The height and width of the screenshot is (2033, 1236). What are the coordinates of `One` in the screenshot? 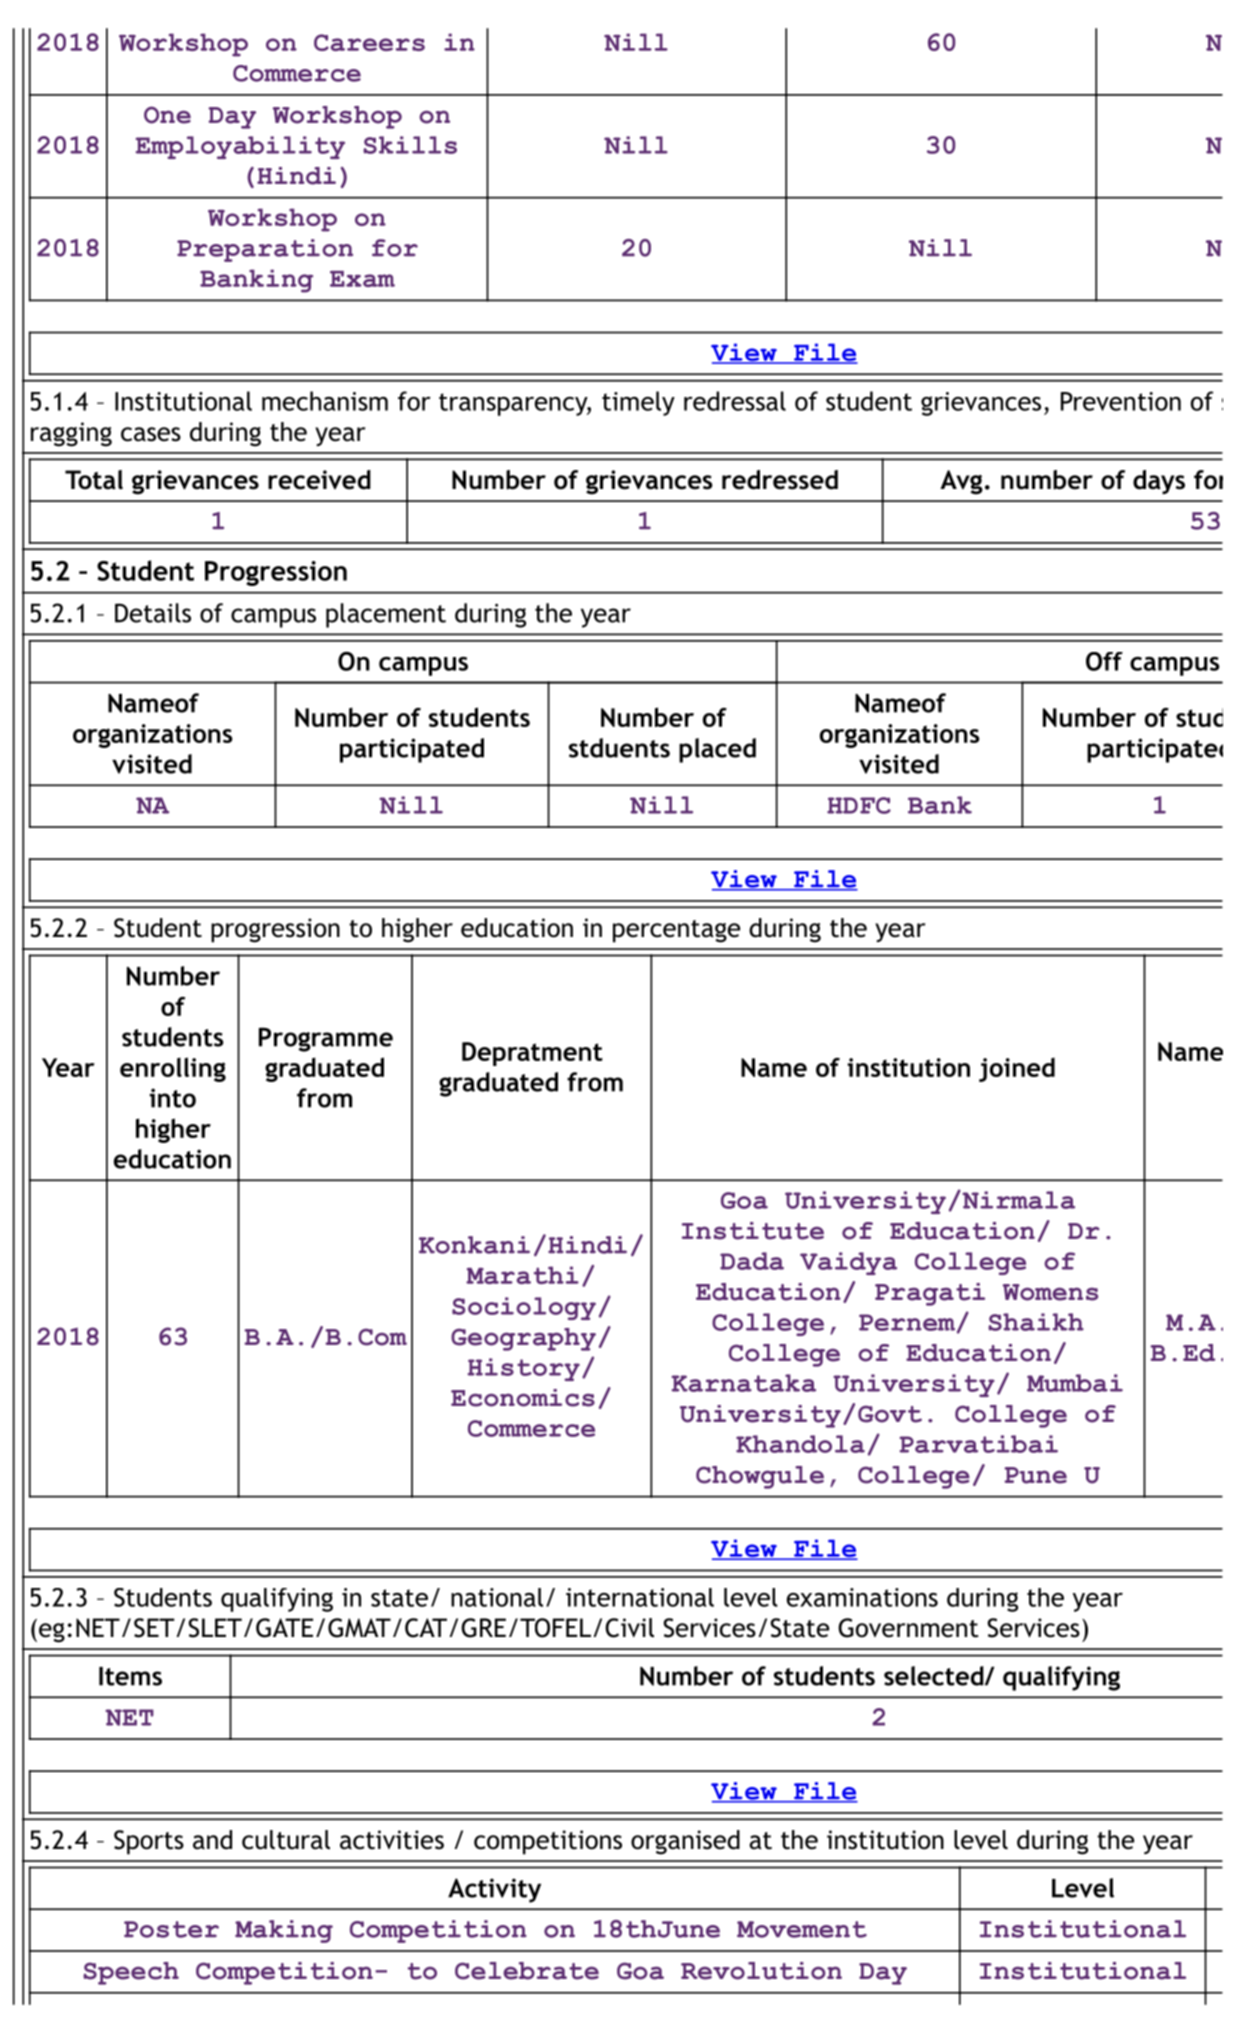 It's located at (167, 115).
